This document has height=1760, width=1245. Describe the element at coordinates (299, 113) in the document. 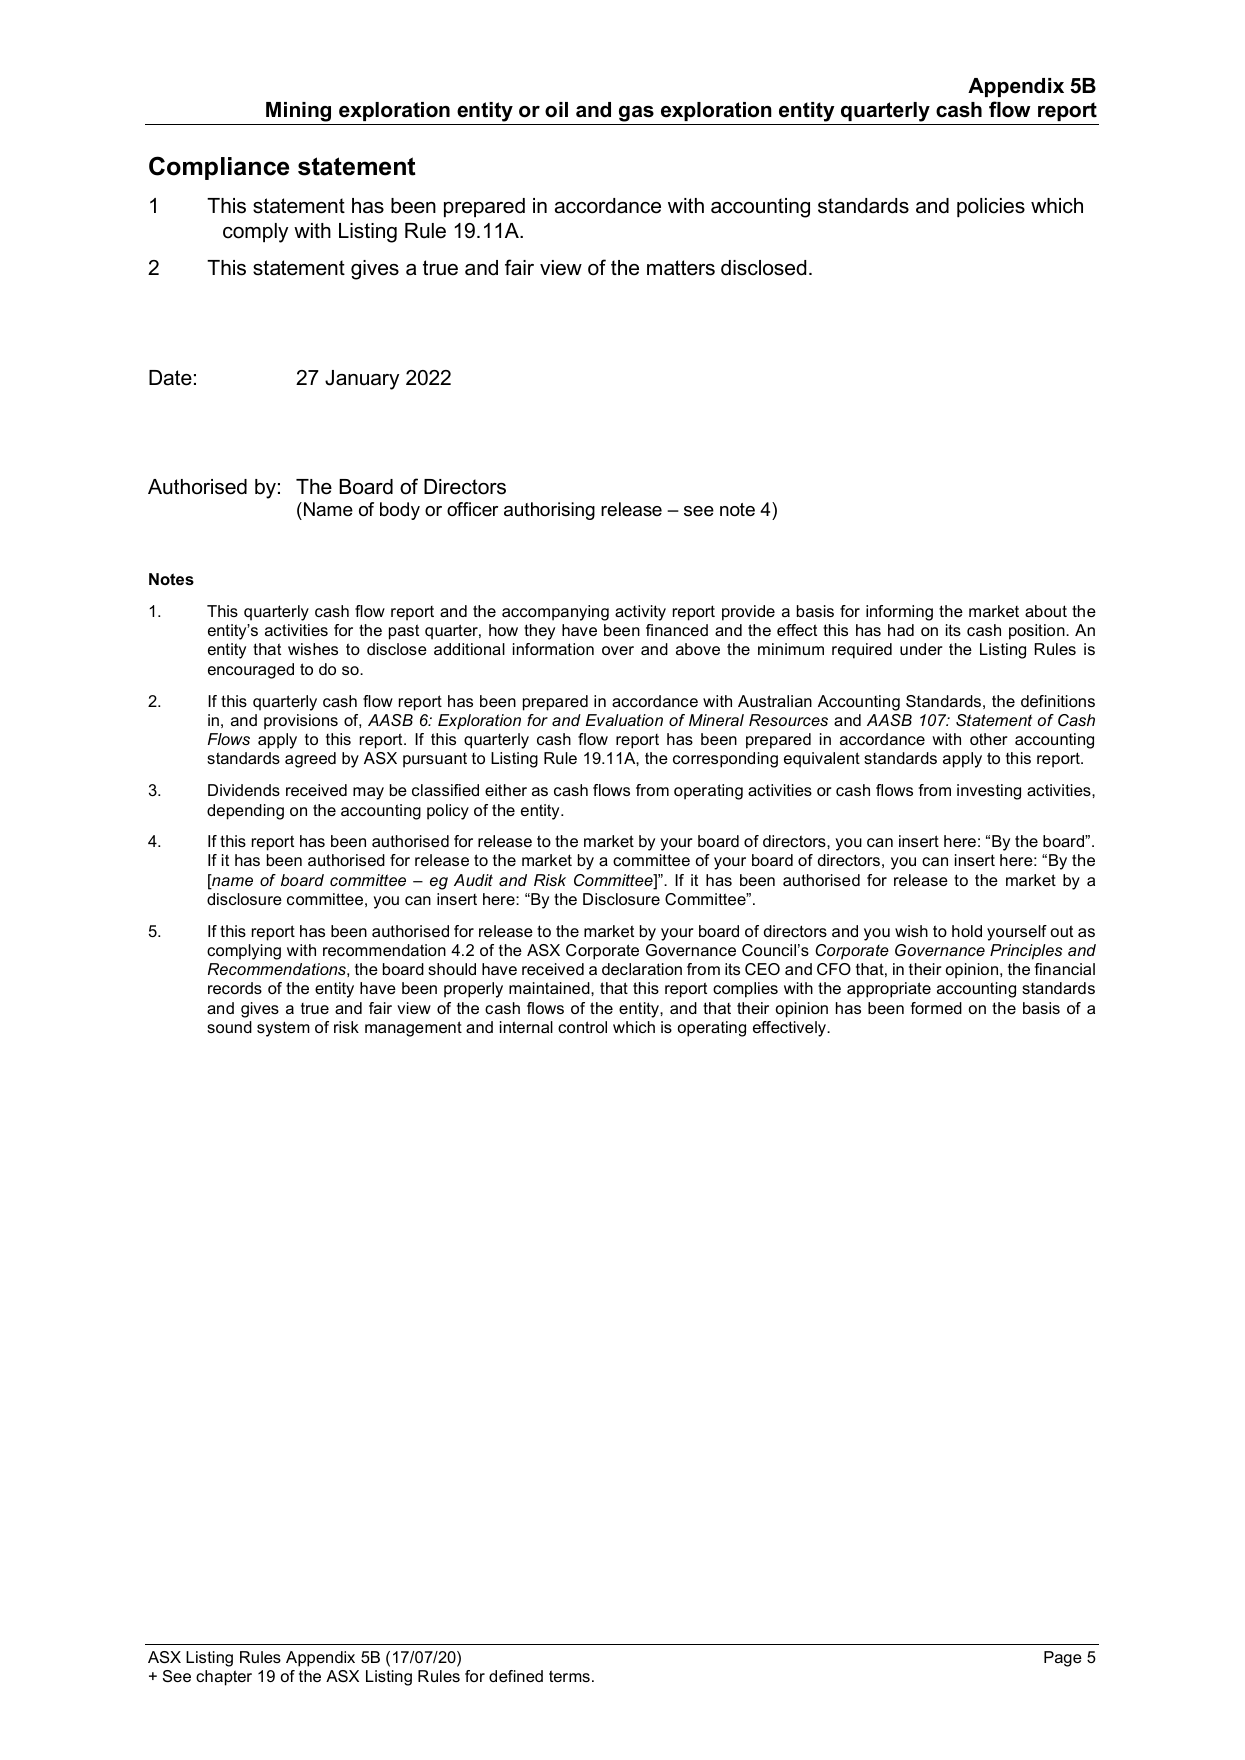

I see `Mining` at that location.
